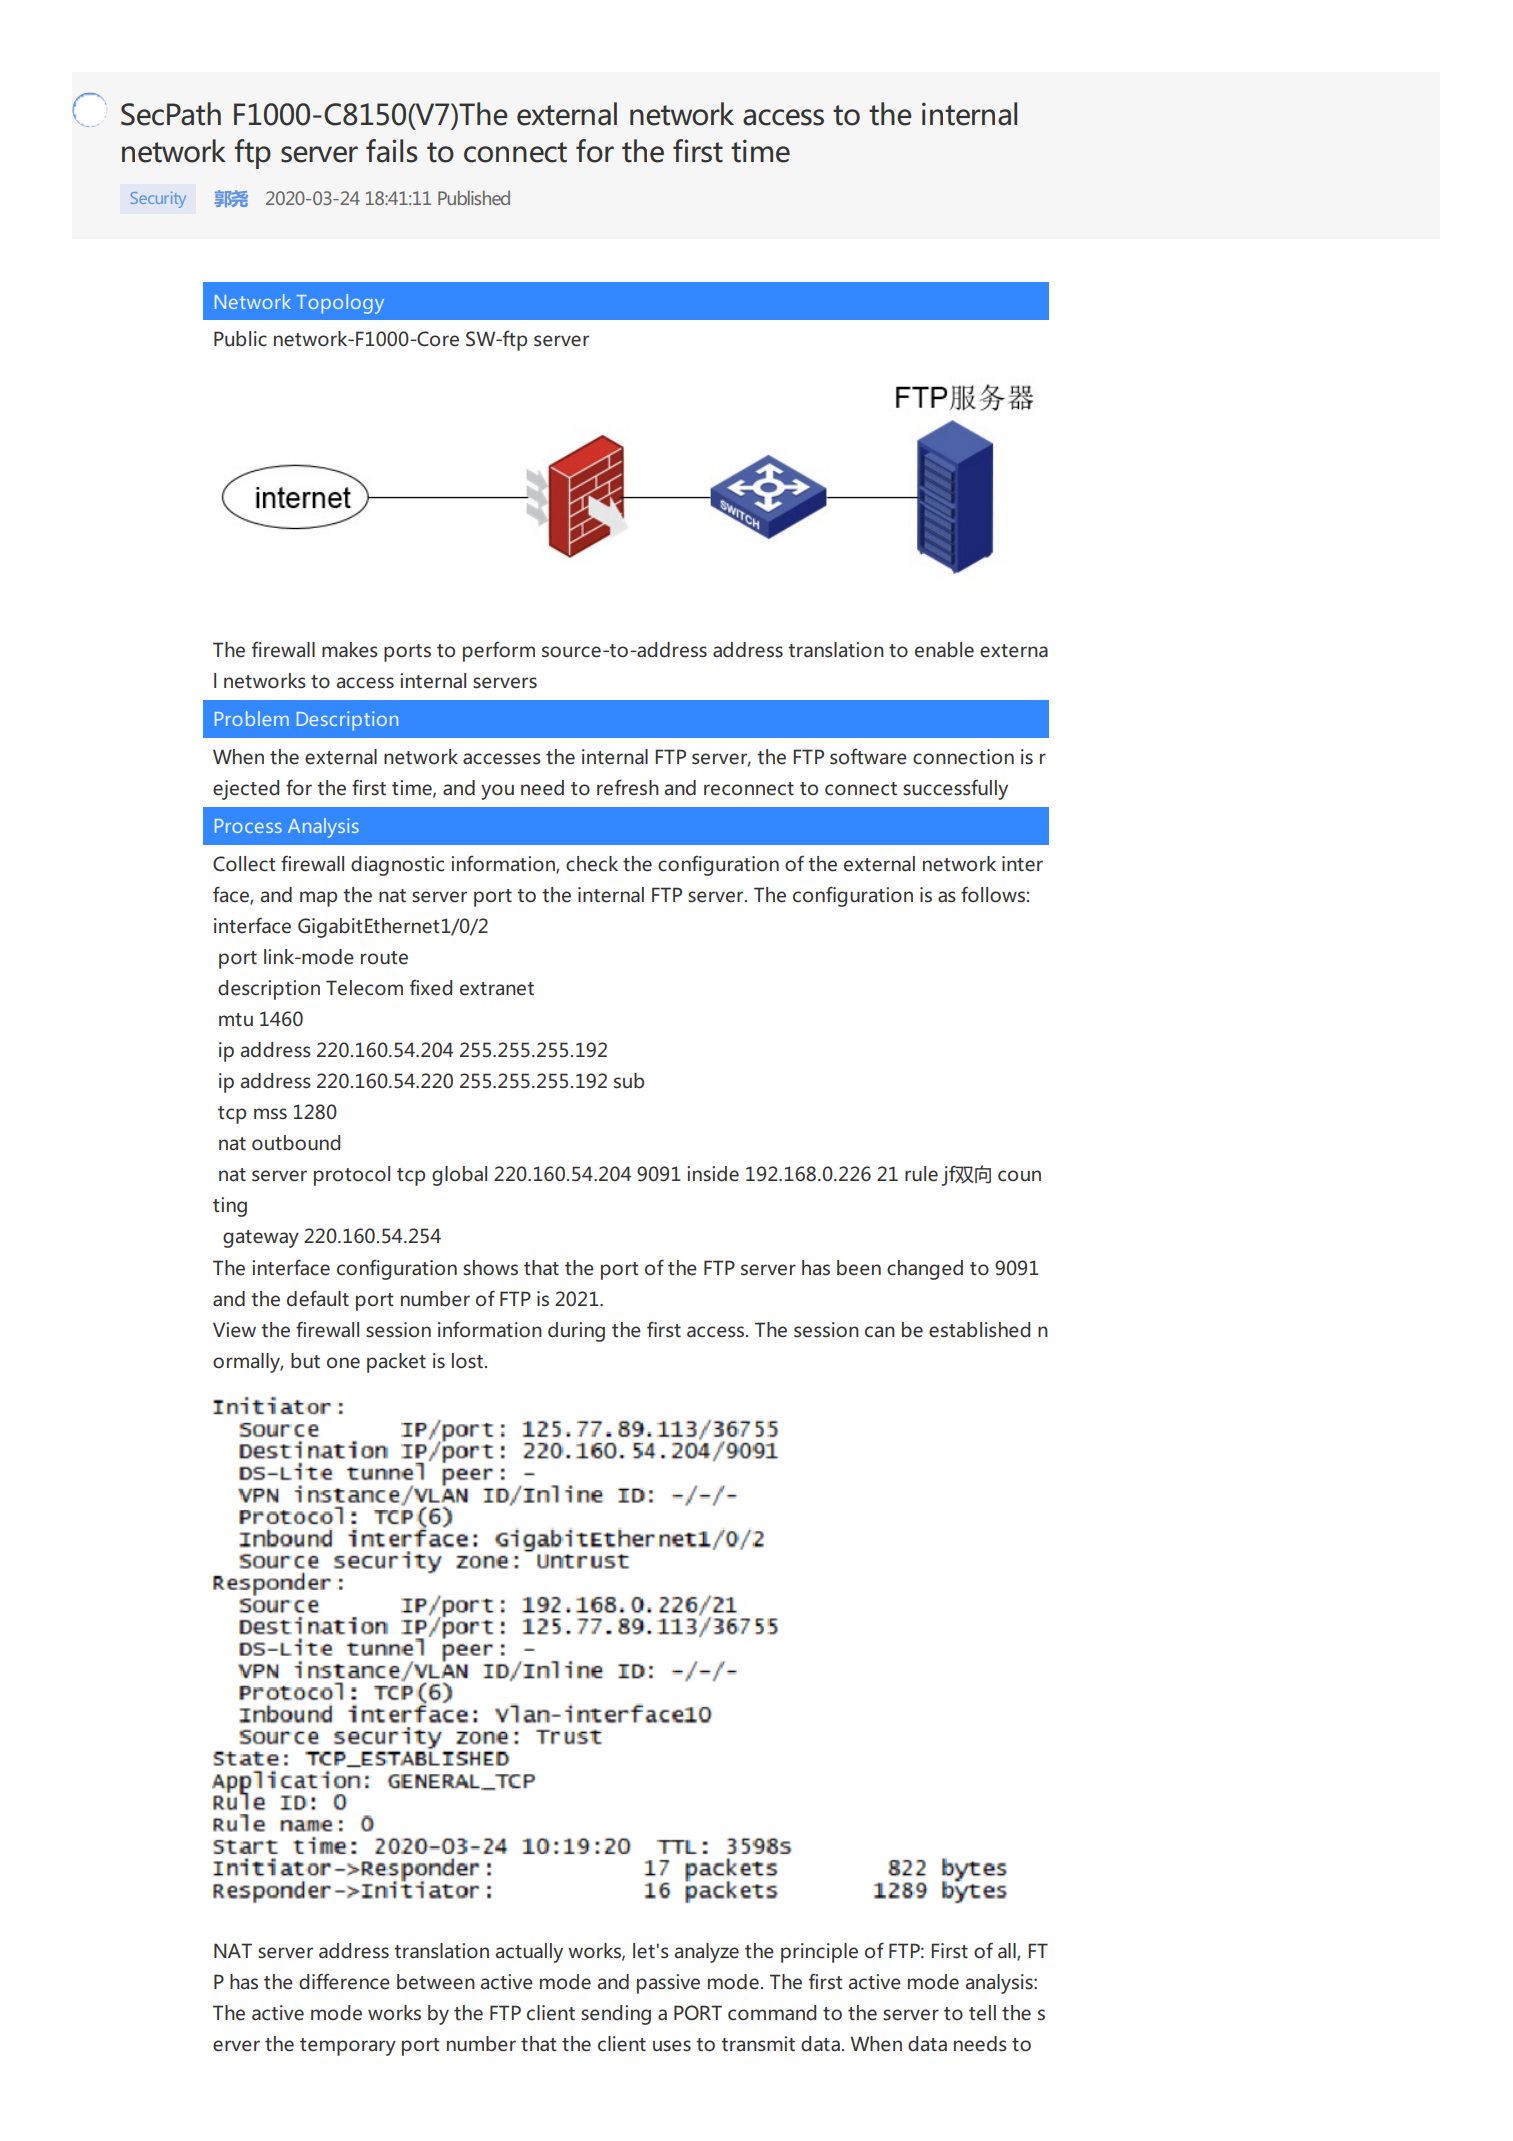 This screenshot has height=2141, width=1513. I want to click on difference, so click(344, 1981).
